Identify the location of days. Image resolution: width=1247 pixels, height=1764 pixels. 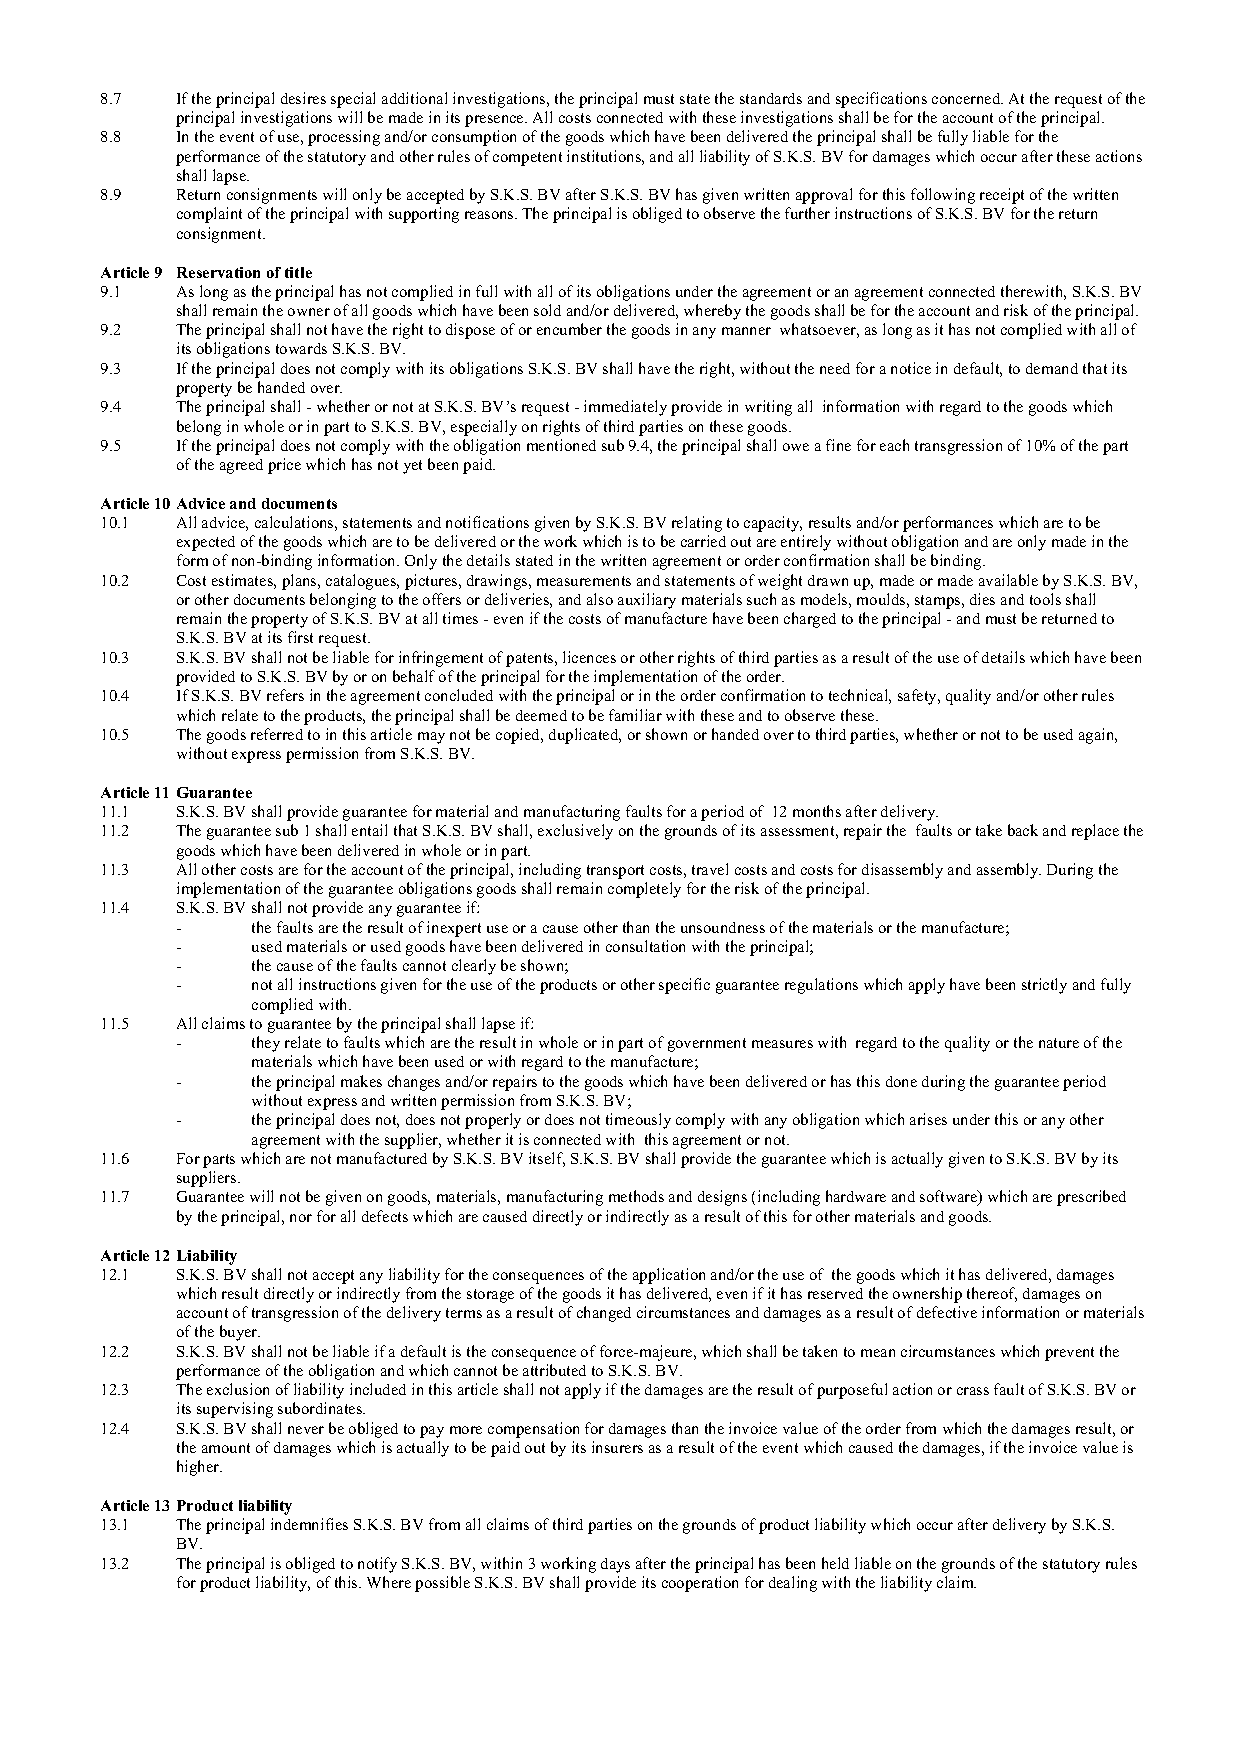
(615, 1565).
